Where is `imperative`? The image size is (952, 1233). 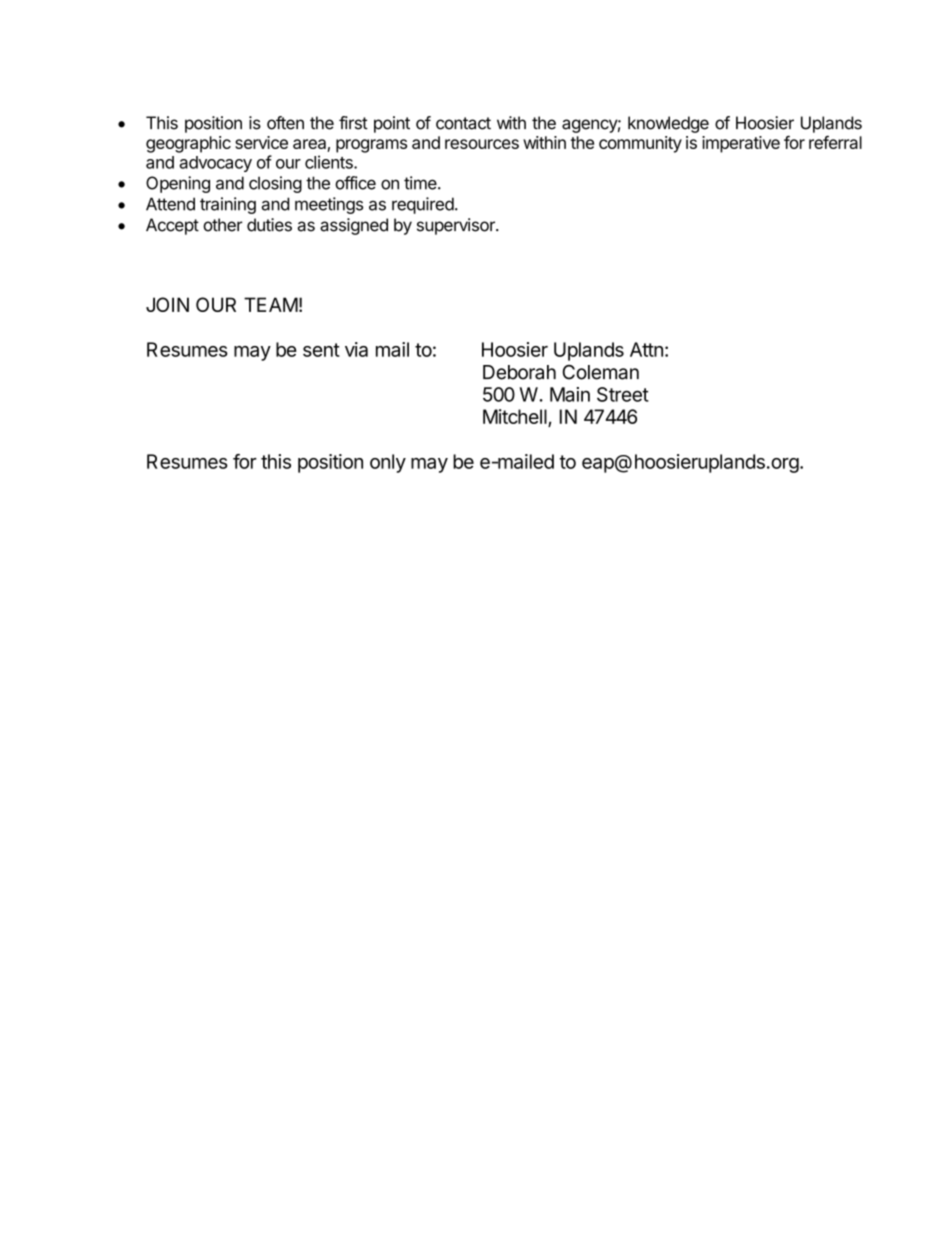 imperative is located at coordinates (741, 144).
